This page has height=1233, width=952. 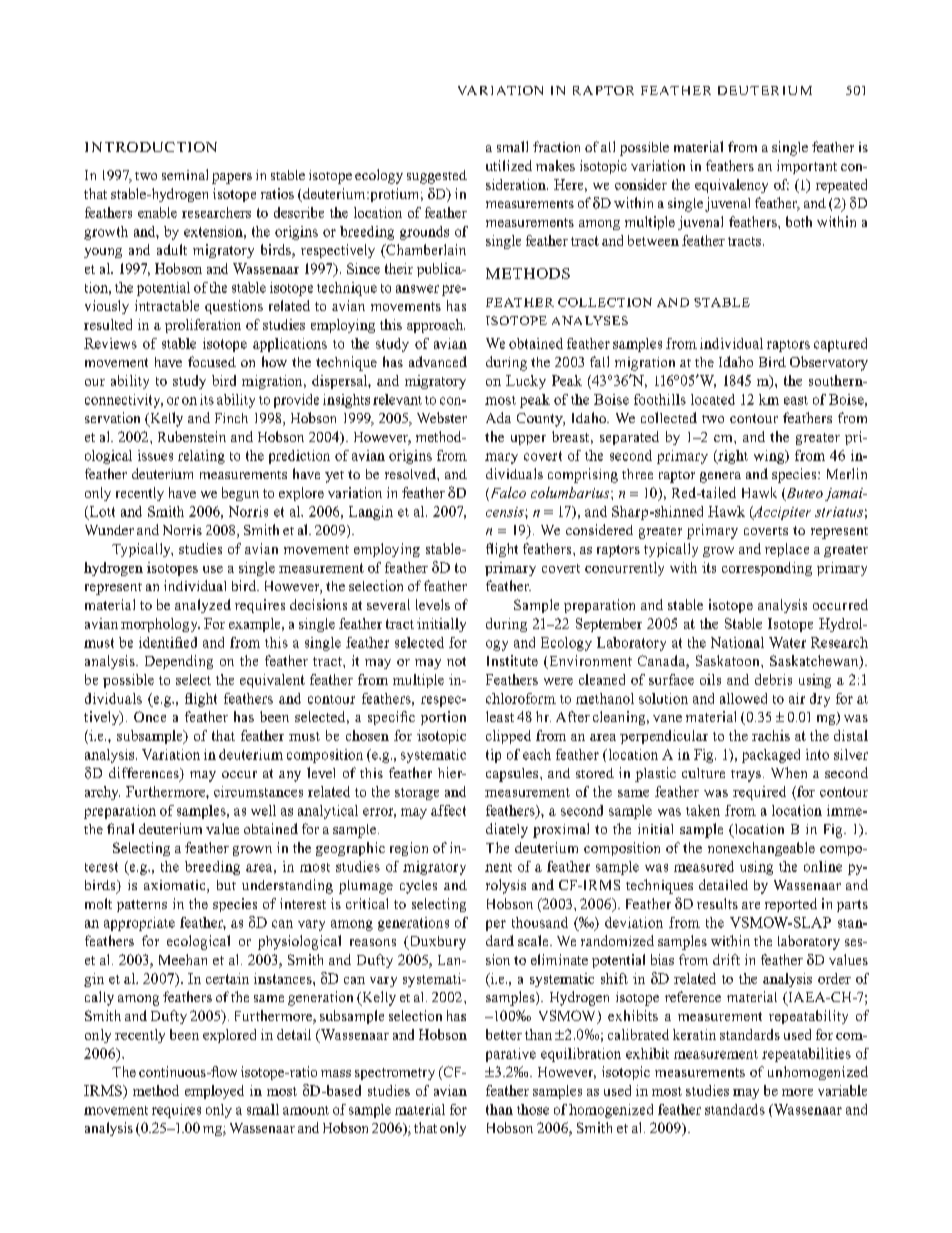 I want to click on those, so click(x=533, y=1109).
